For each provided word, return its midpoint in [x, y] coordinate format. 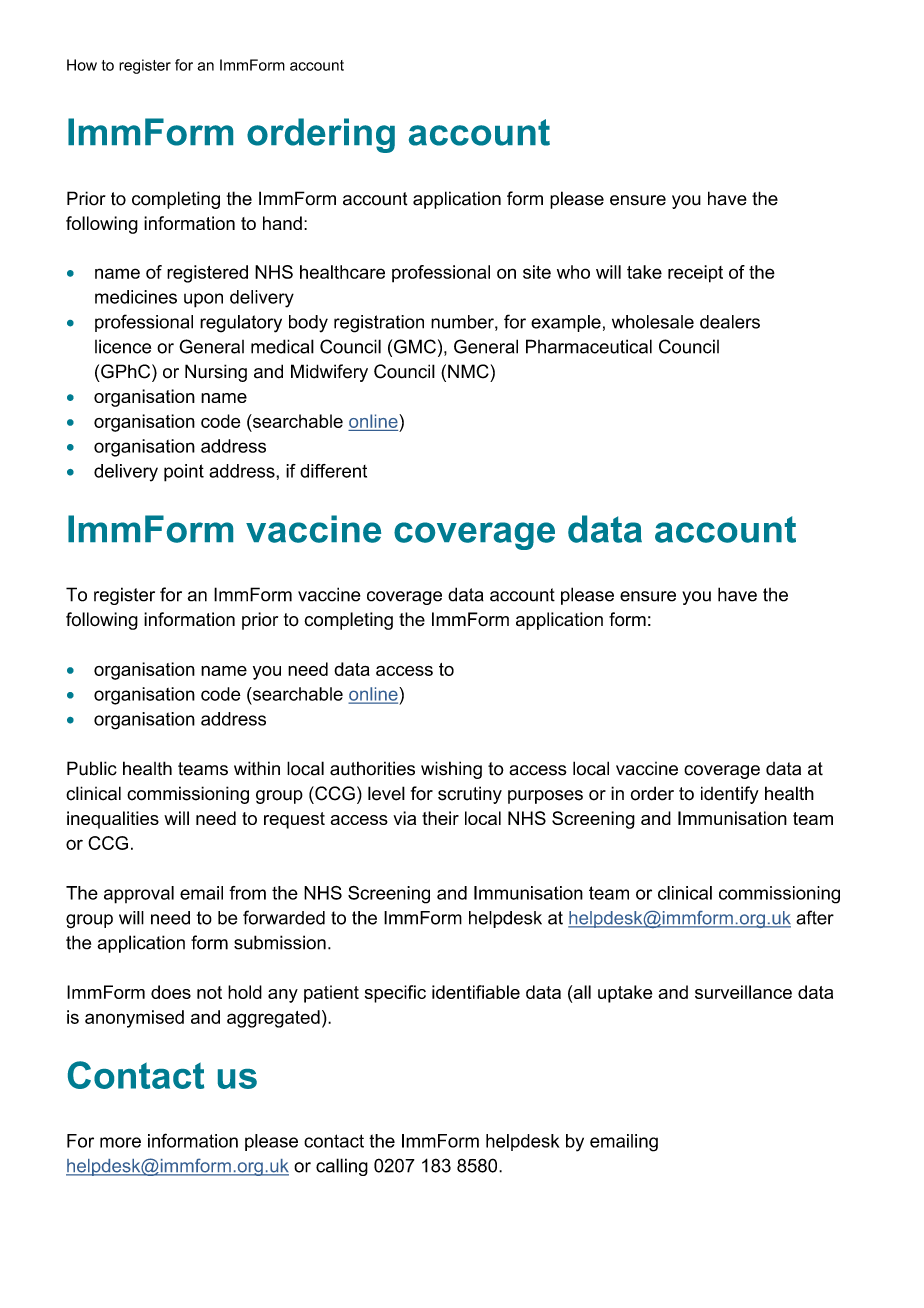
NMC [468, 371]
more [120, 1142]
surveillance [743, 992]
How [82, 65]
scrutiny [470, 795]
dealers [730, 322]
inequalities [113, 820]
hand [282, 223]
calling [342, 1167]
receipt [695, 274]
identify [730, 795]
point [184, 473]
